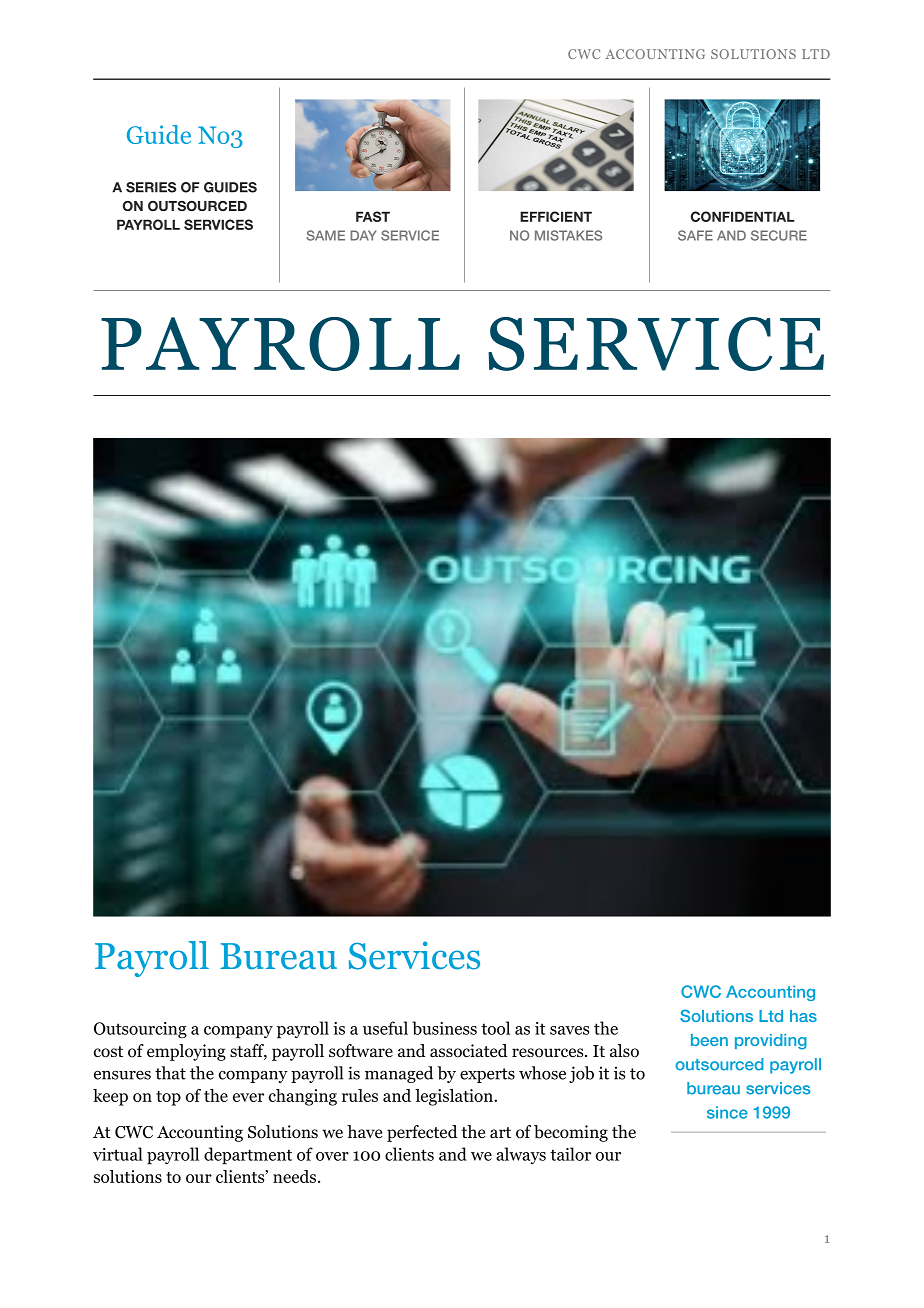 The width and height of the image is (924, 1308). Describe the element at coordinates (373, 216) in the image. I see `FAST` at that location.
